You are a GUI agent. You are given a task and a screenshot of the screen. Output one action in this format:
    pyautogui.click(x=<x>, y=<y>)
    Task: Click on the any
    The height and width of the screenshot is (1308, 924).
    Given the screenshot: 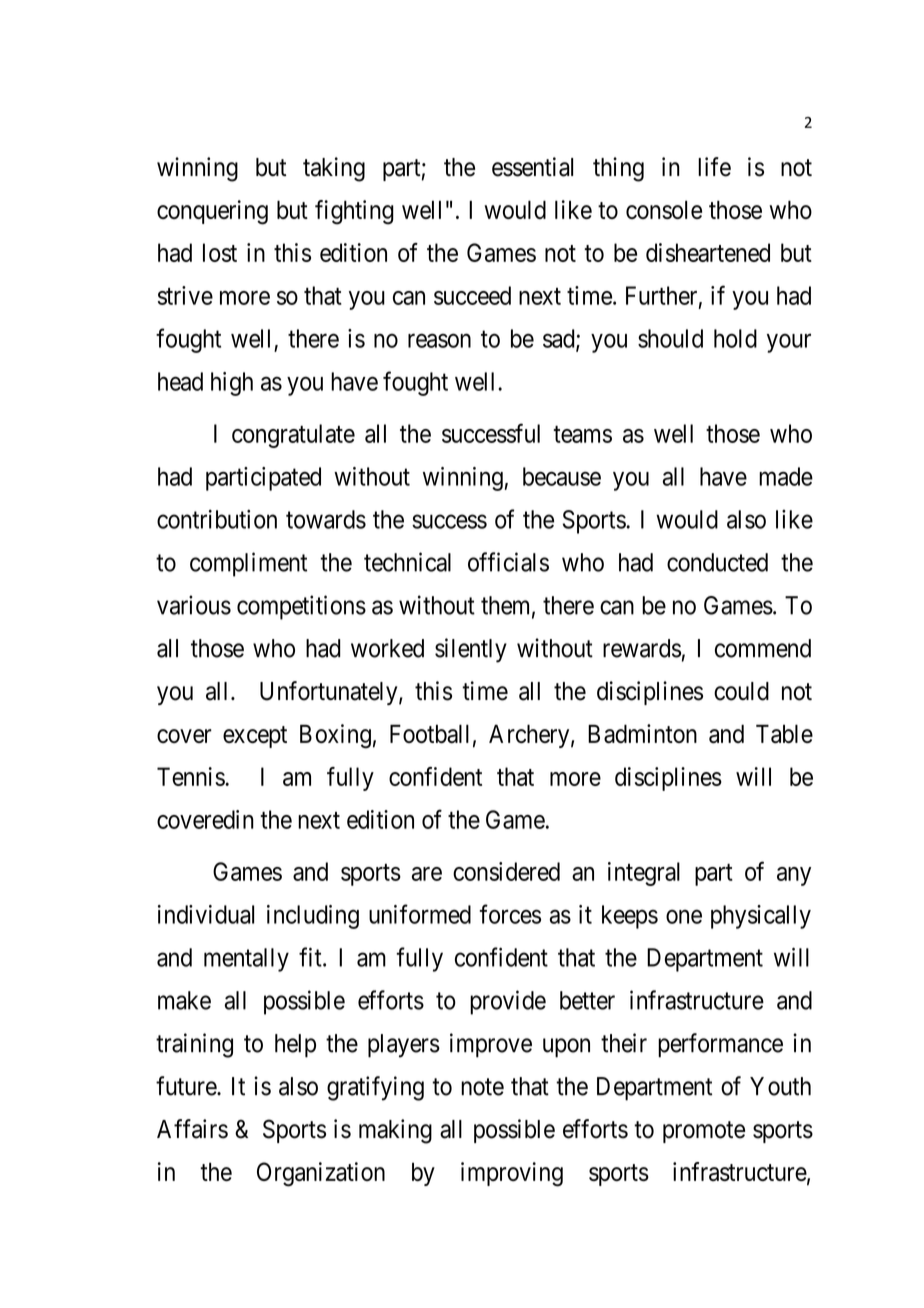 What is the action you would take?
    pyautogui.click(x=794, y=876)
